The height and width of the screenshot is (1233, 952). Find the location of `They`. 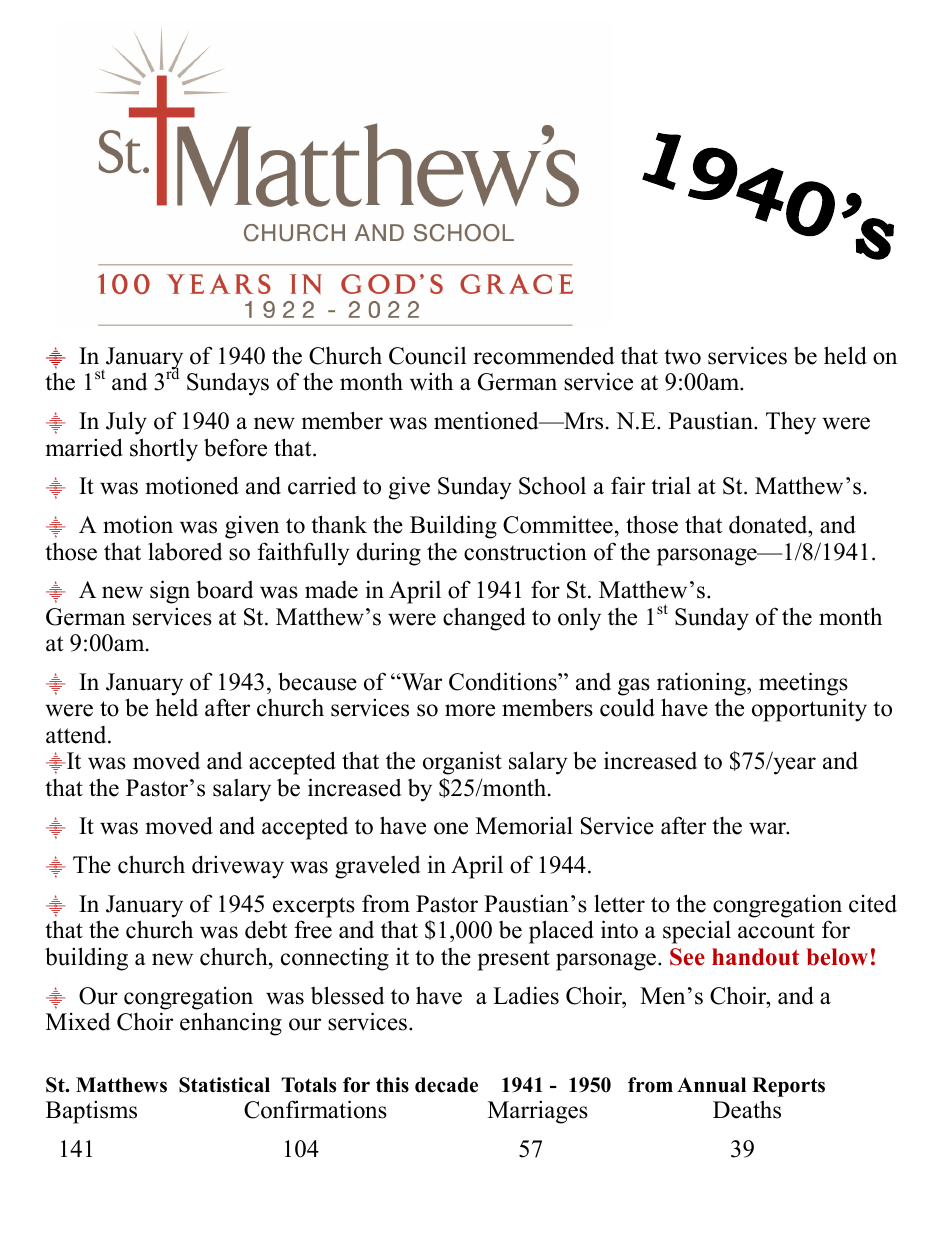

They is located at coordinates (791, 423).
